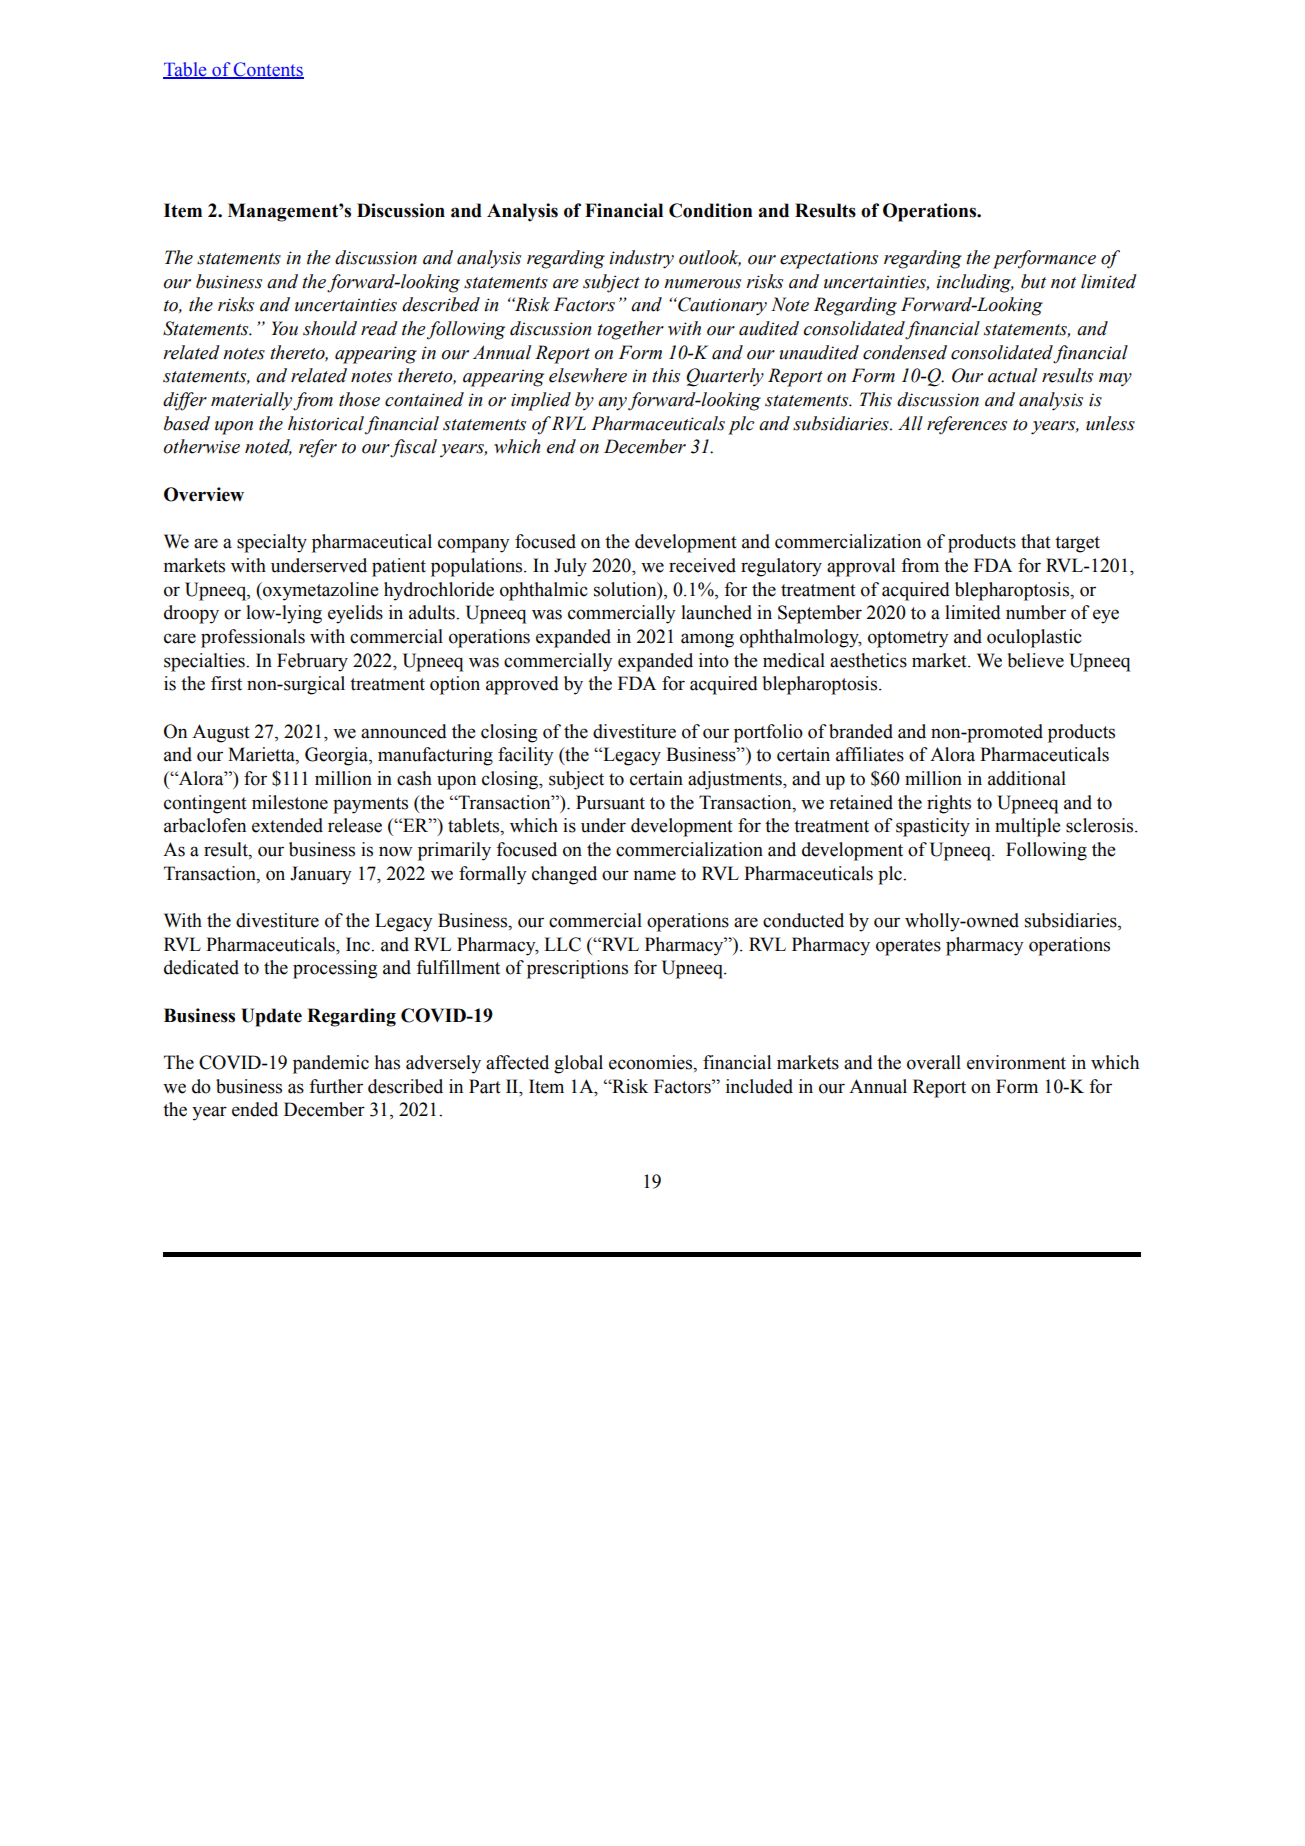 The image size is (1305, 1846). What do you see at coordinates (331, 1064) in the screenshot?
I see `pandemic` at bounding box center [331, 1064].
